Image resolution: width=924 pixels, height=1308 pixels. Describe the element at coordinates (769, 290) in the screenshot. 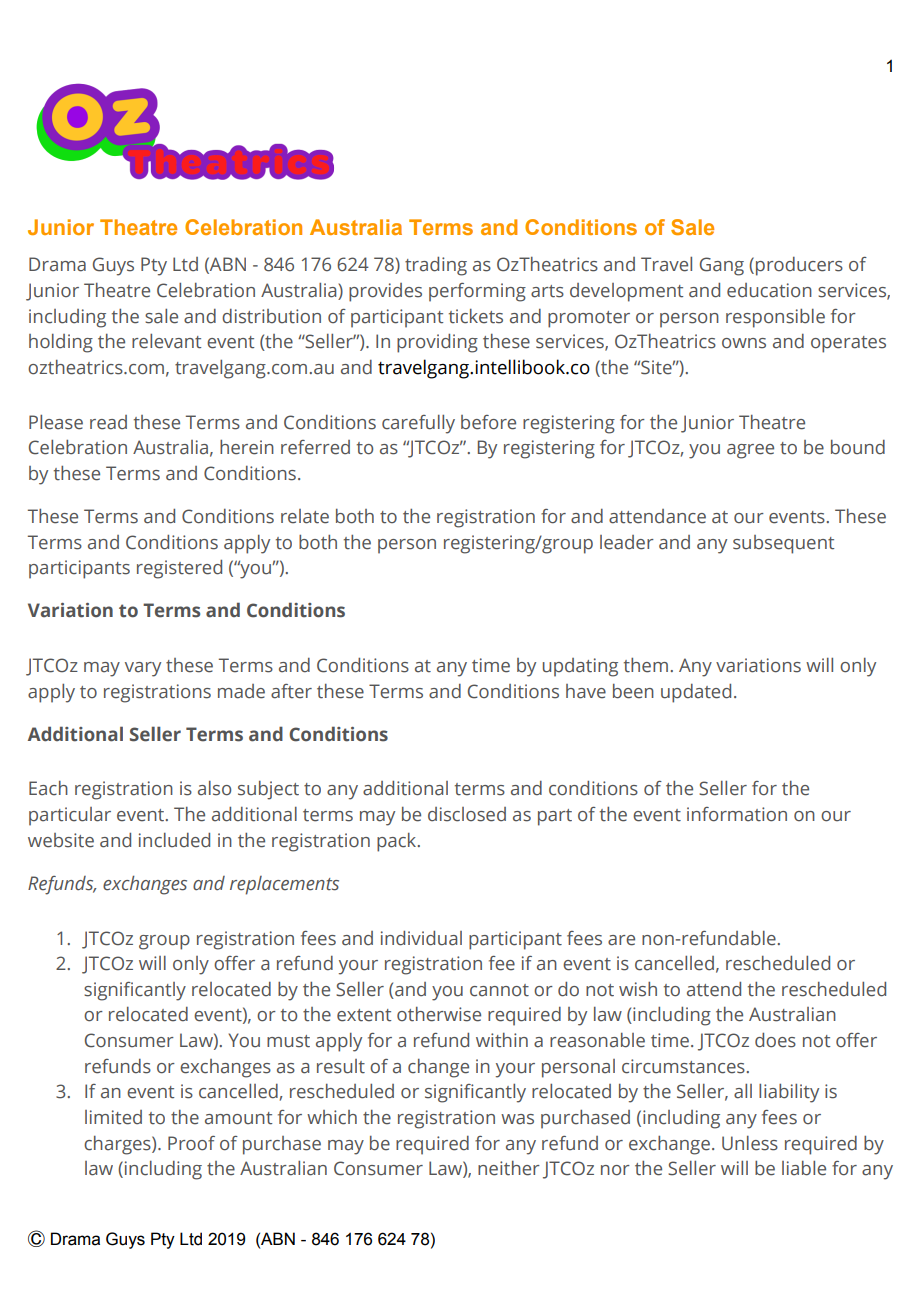

I see `education` at that location.
